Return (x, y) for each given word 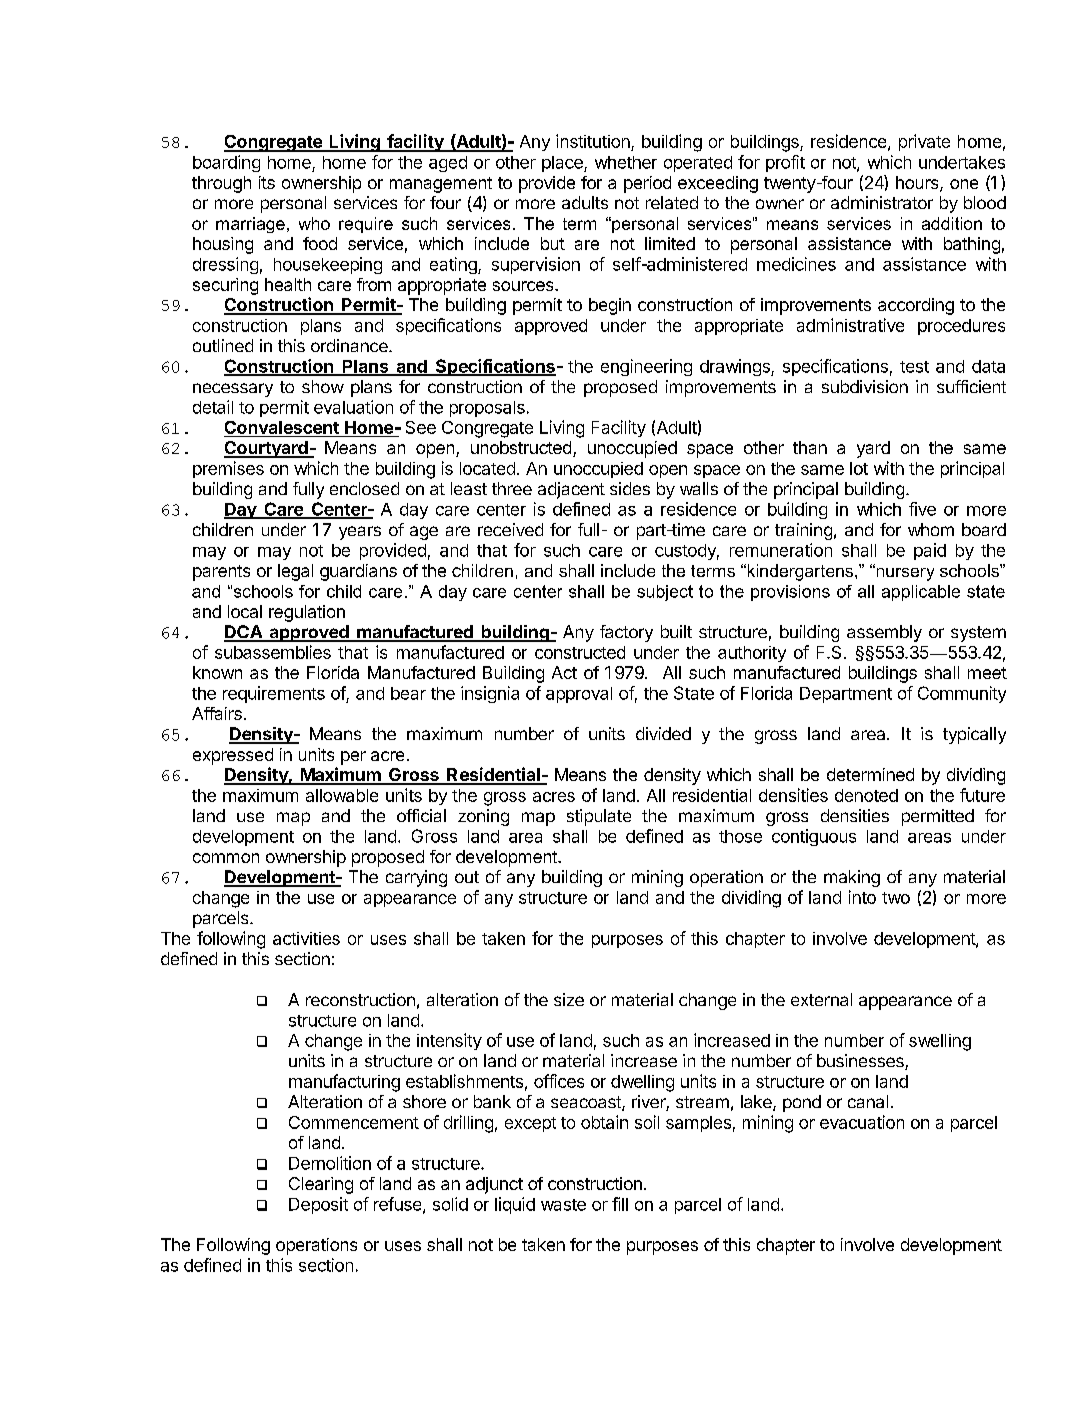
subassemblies (273, 652)
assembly (884, 633)
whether (626, 162)
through (221, 184)
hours (918, 184)
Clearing (321, 1185)
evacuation (862, 1122)
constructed (580, 652)
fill (620, 1204)
